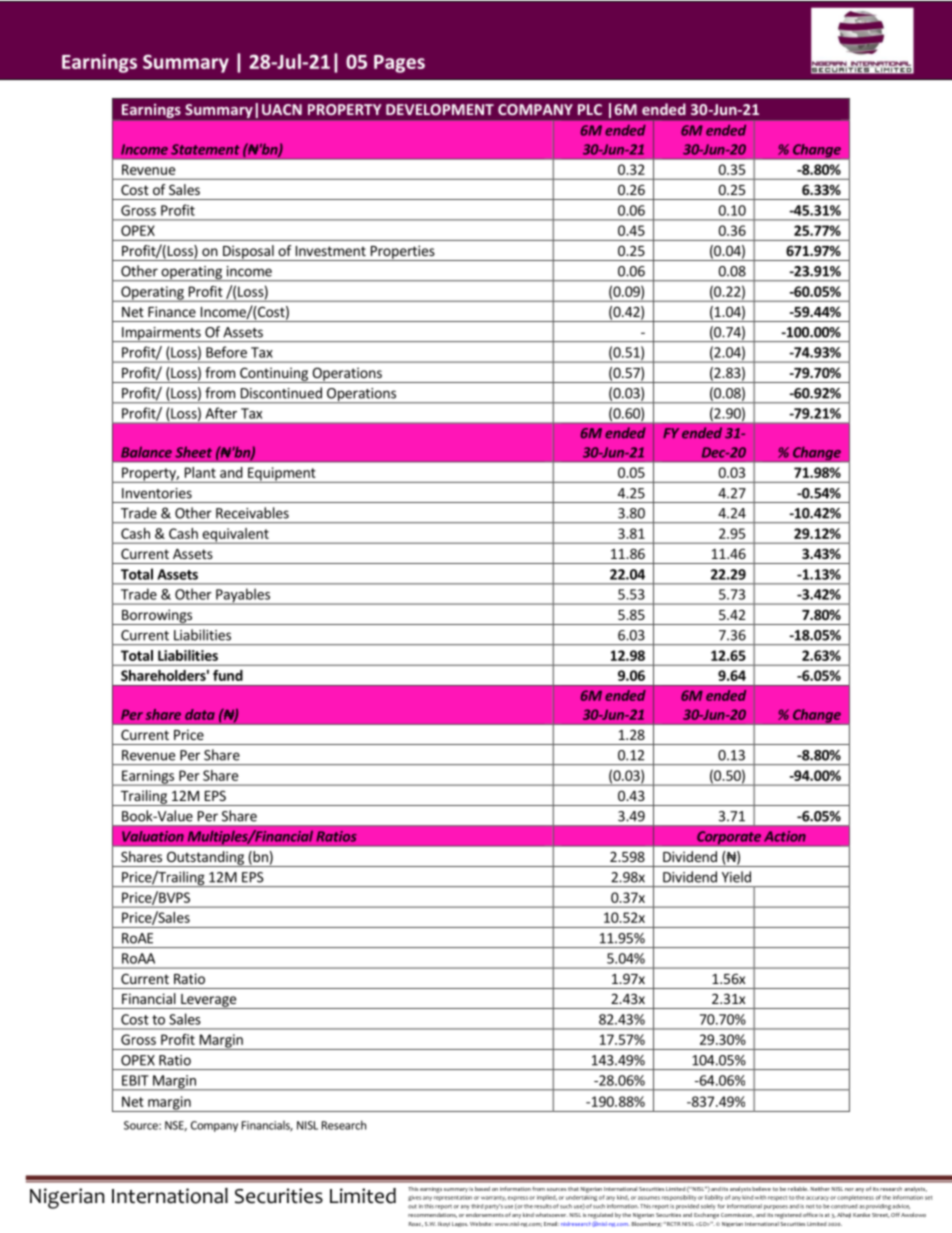 The width and height of the screenshot is (952, 1233). What do you see at coordinates (440, 109) in the screenshot?
I see `DEVELOPMENT` at bounding box center [440, 109].
